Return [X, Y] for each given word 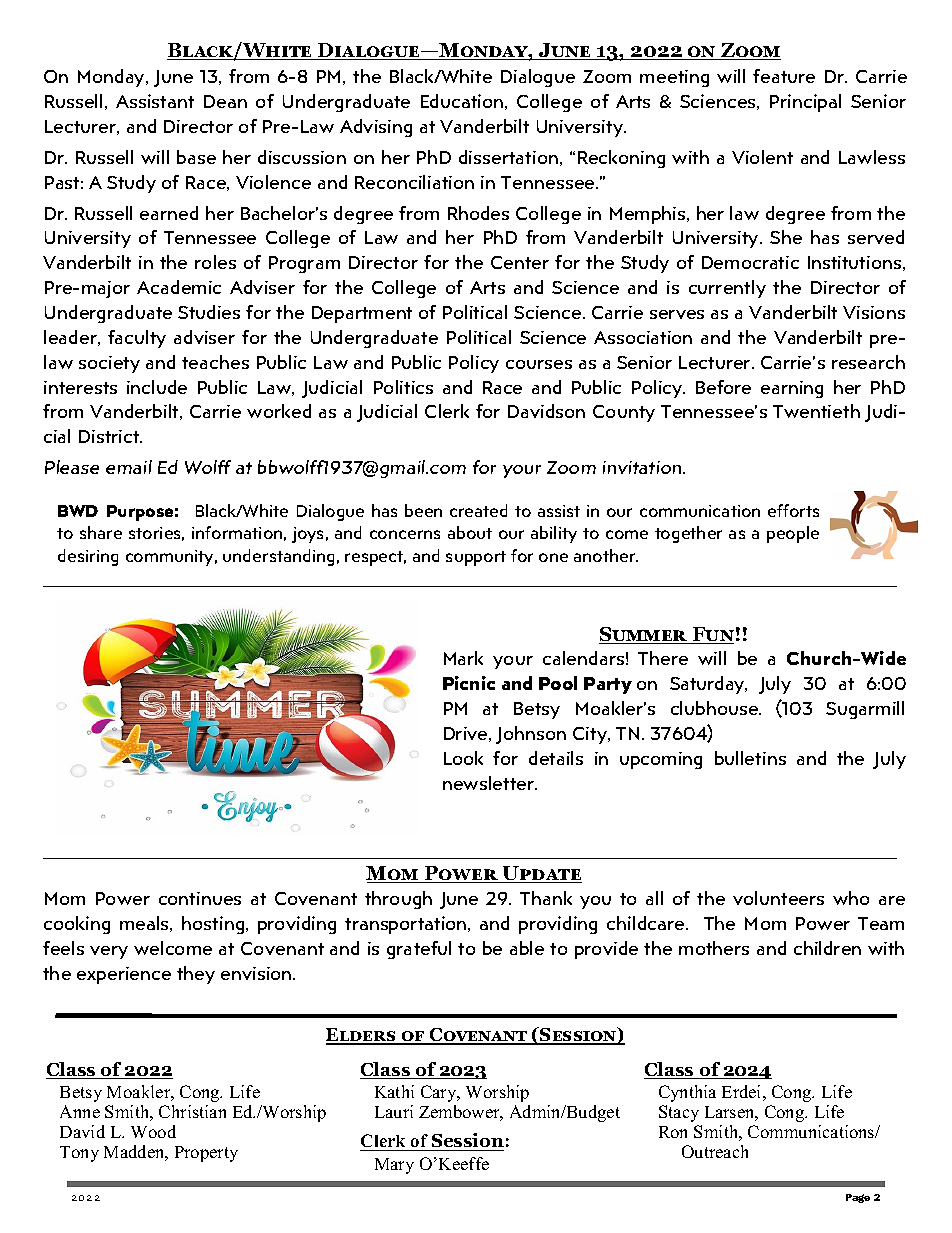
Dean [225, 101]
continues [200, 898]
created [478, 510]
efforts [793, 510]
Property [206, 1154]
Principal [805, 103]
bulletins [750, 758]
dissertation [508, 157]
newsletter [489, 783]
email [129, 467]
